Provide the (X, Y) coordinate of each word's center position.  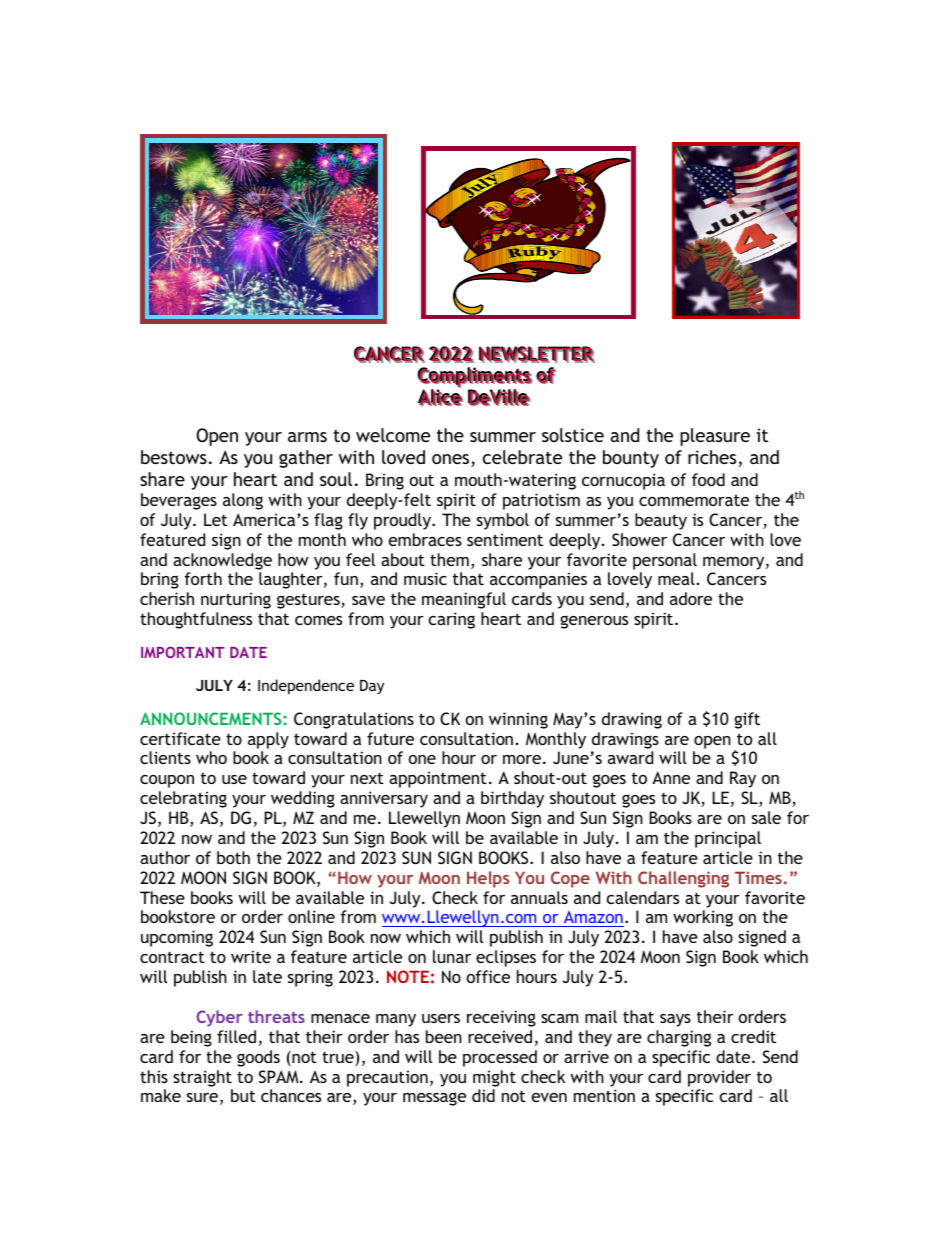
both (233, 857)
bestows (174, 457)
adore (691, 598)
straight (202, 1078)
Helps (488, 879)
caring (452, 620)
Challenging (683, 879)
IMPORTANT (183, 652)
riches (712, 457)
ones (452, 460)
